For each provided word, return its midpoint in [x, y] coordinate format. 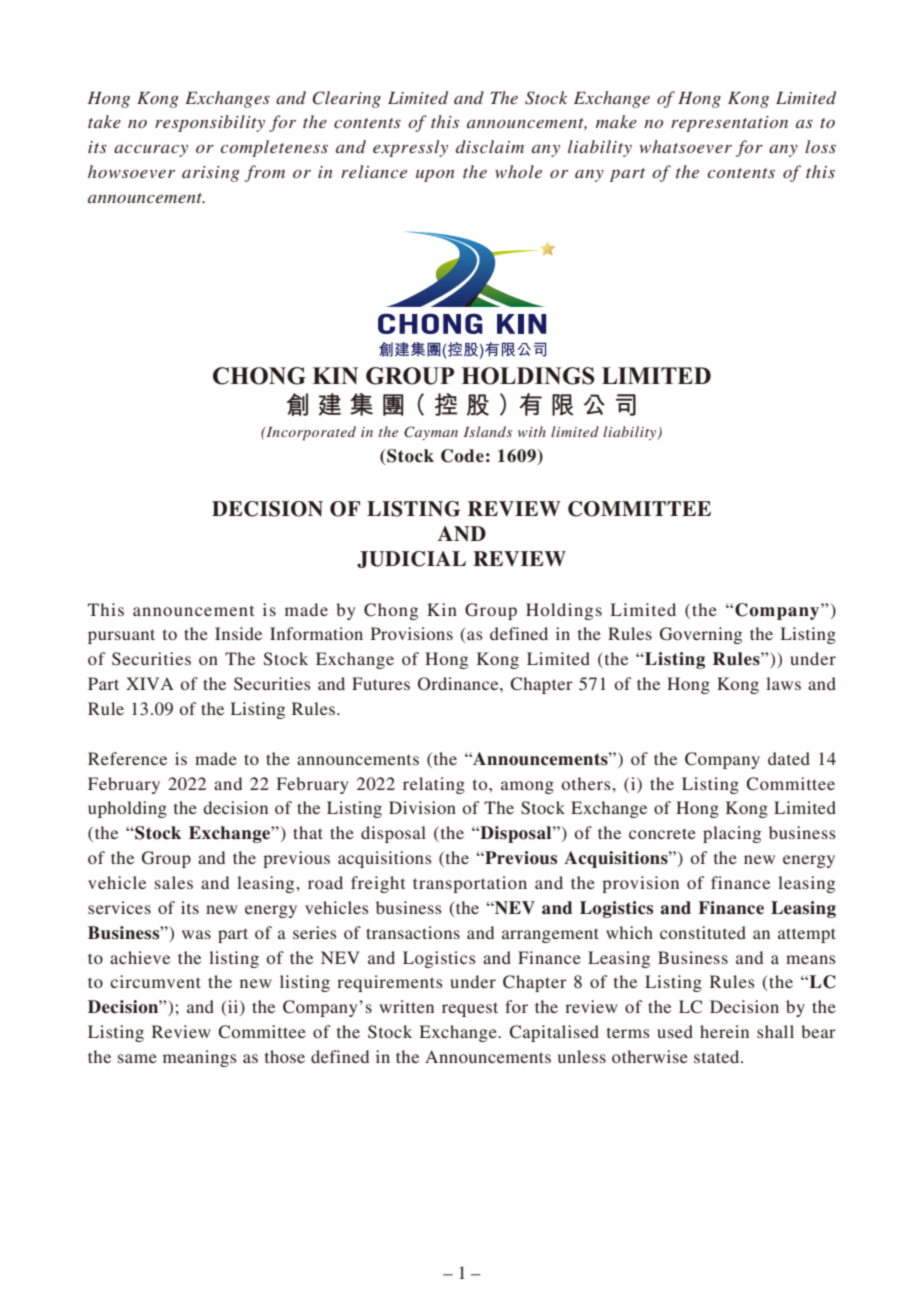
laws [783, 683]
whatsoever [685, 146]
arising [211, 174]
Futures [381, 683]
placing [732, 834]
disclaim [490, 146]
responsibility [210, 123]
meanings [200, 1058]
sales [174, 882]
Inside [238, 633]
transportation [470, 884]
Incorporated [310, 433]
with [532, 431]
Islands [488, 431]
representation [729, 124]
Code [462, 456]
